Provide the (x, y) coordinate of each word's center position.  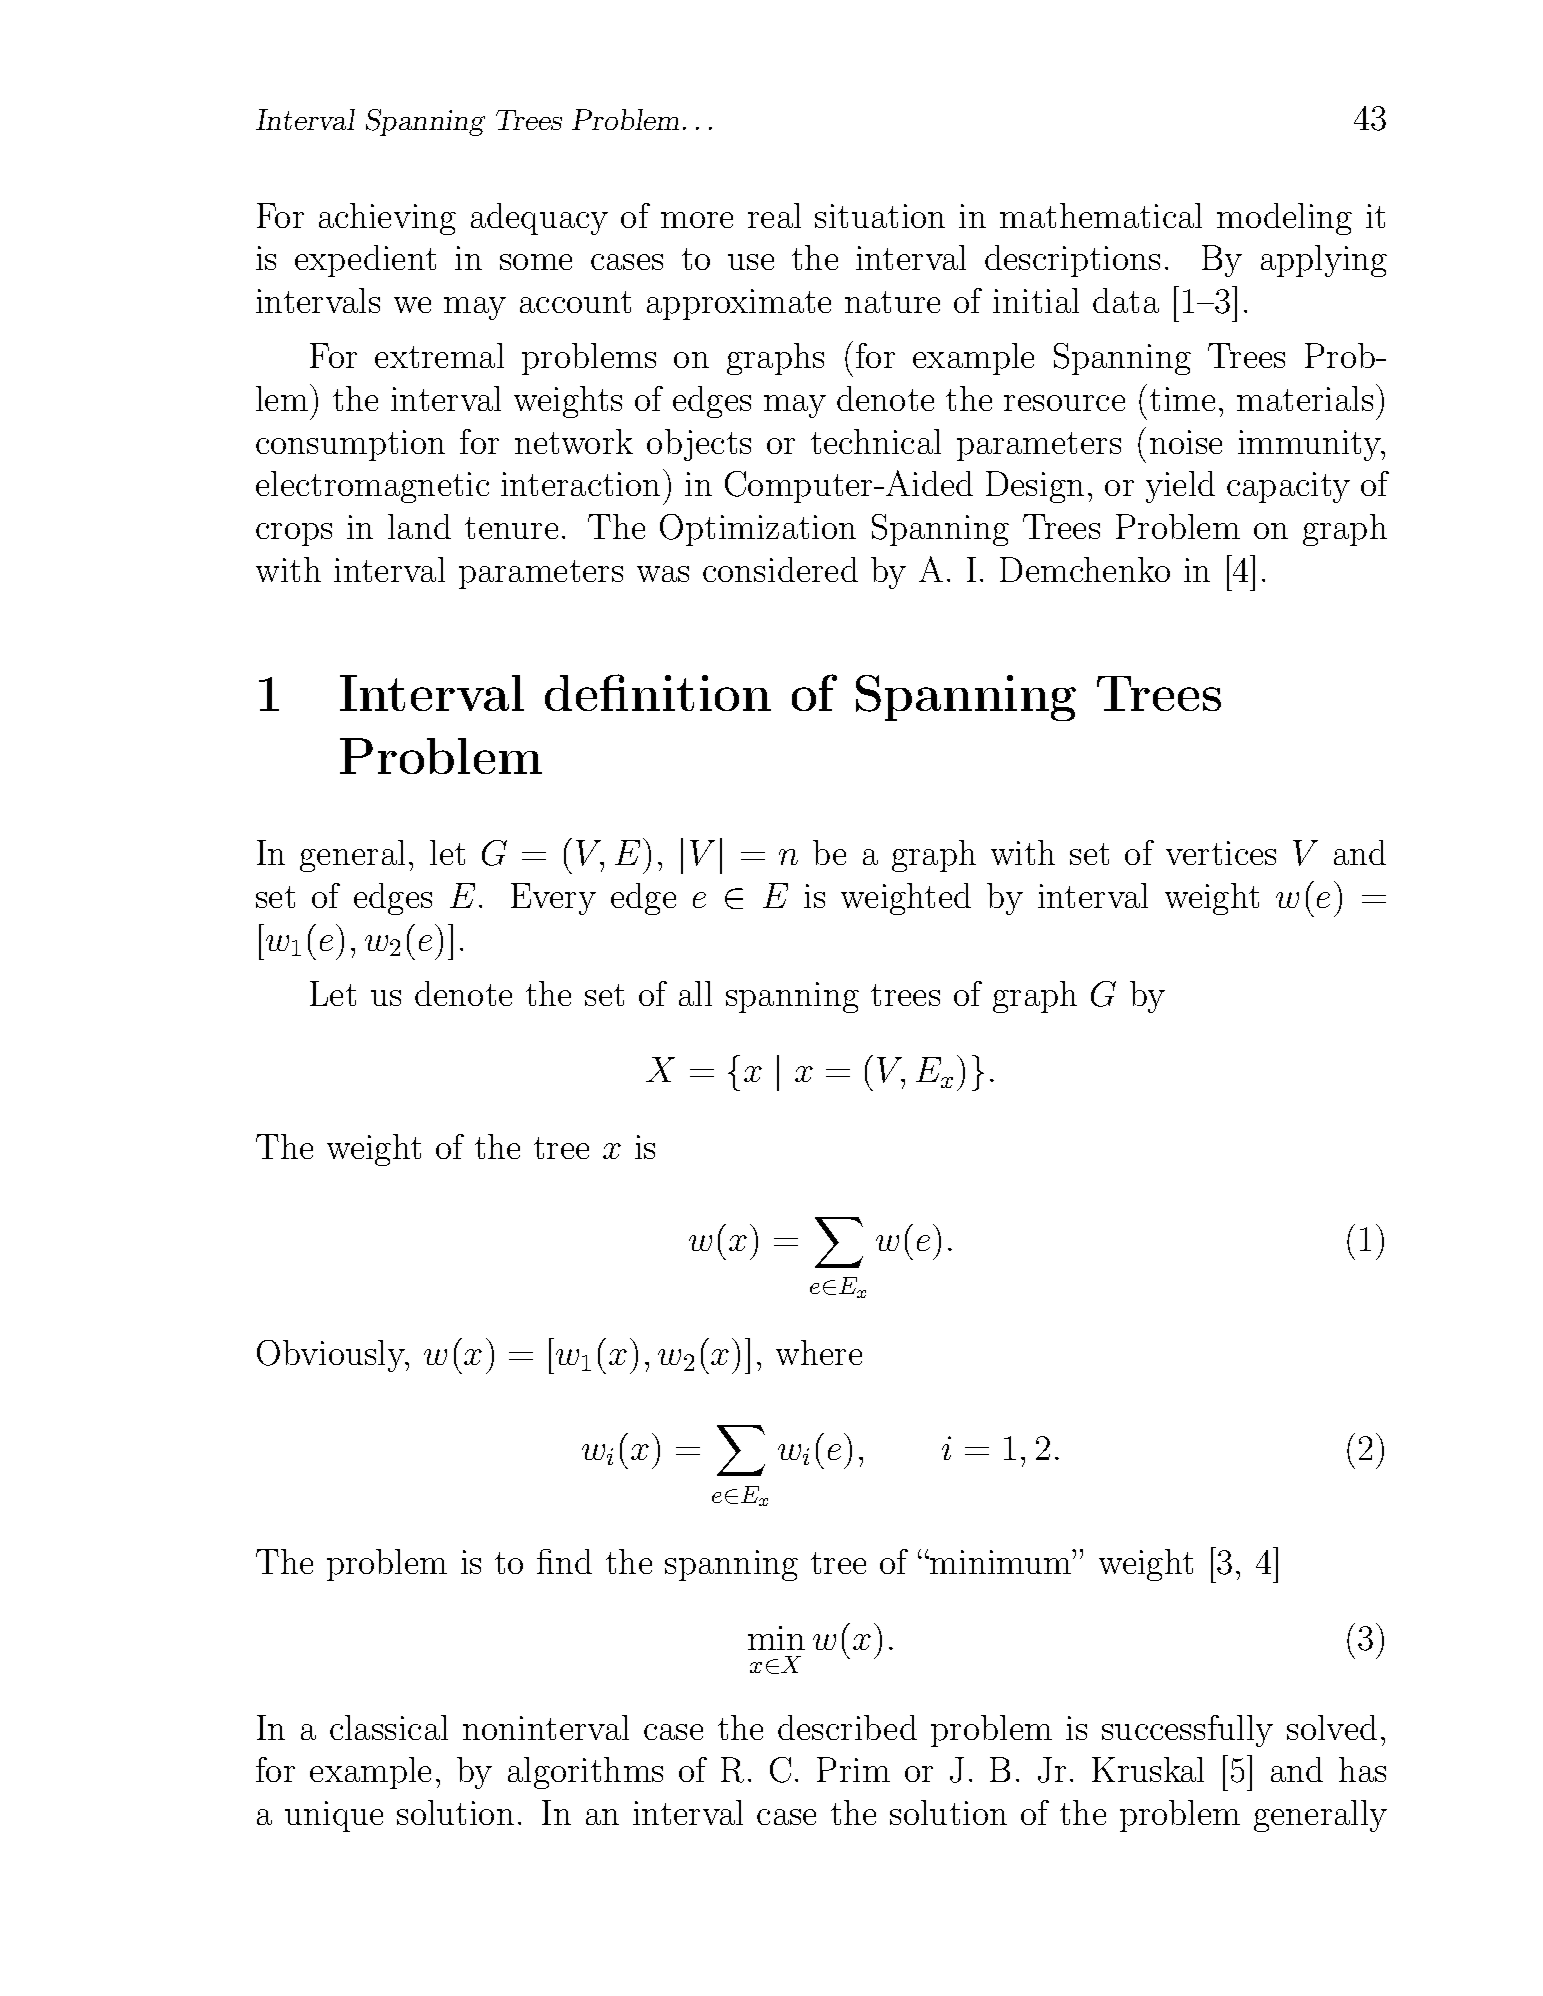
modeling (1284, 219)
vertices (1221, 853)
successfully (1187, 1731)
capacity (1288, 487)
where (819, 1352)
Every (553, 899)
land (419, 526)
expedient (365, 261)
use (751, 262)
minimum (1000, 1562)
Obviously (332, 1356)
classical (389, 1727)
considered (780, 569)
